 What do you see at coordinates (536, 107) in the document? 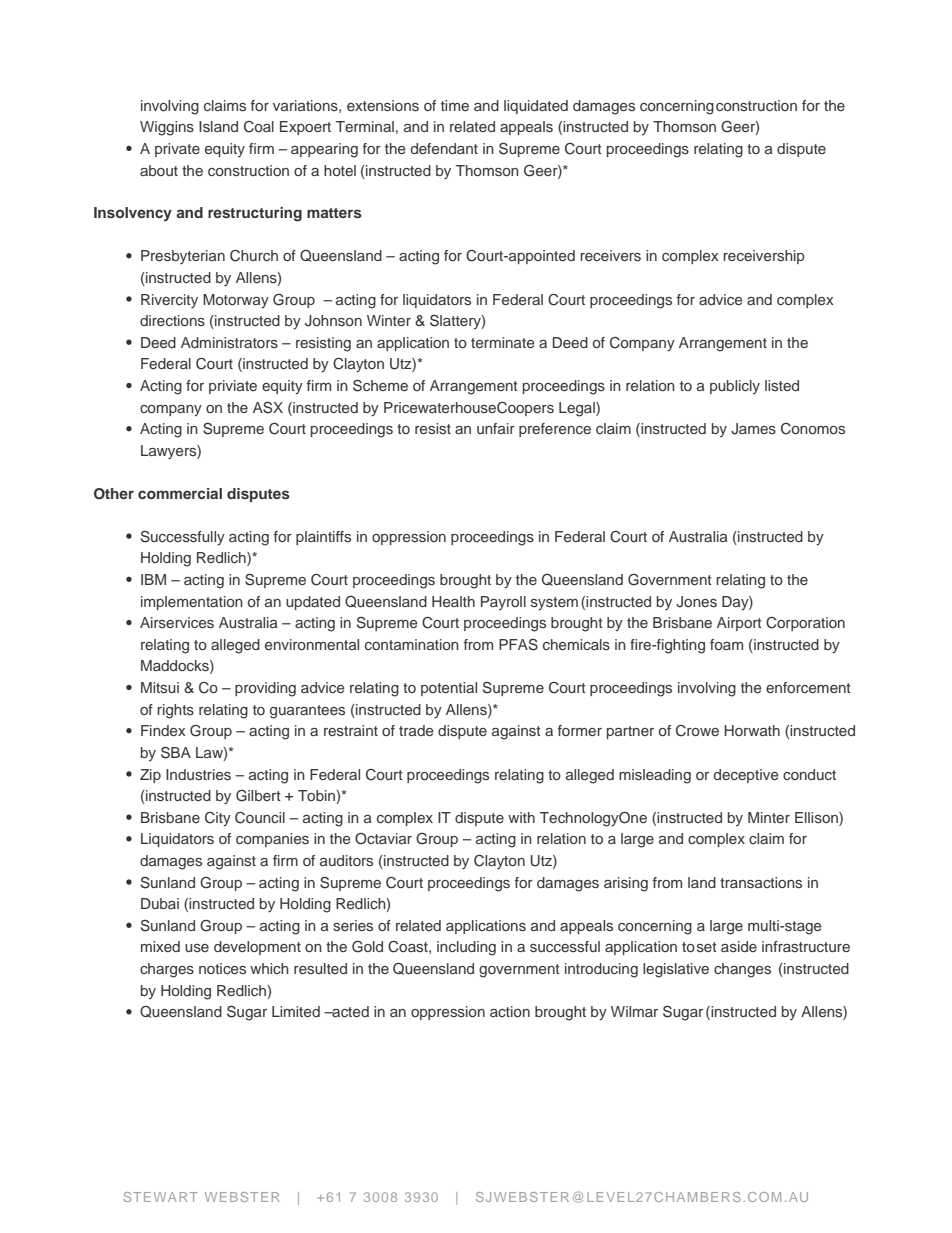
I see `liquidated` at bounding box center [536, 107].
